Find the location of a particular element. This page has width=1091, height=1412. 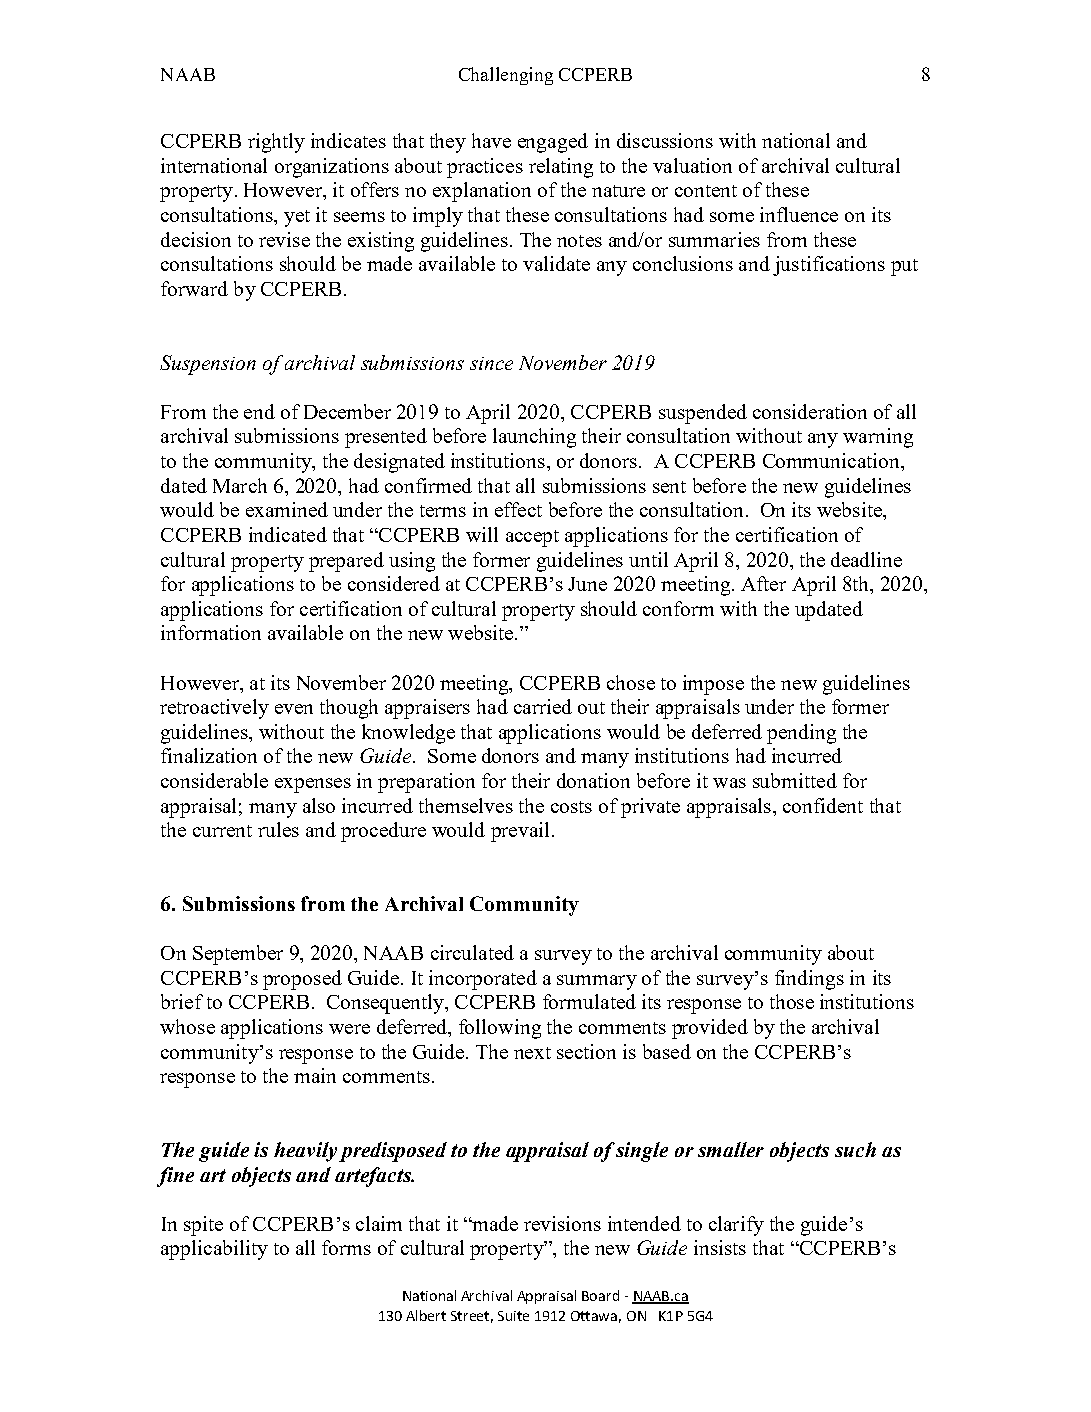

carried is located at coordinates (543, 706).
